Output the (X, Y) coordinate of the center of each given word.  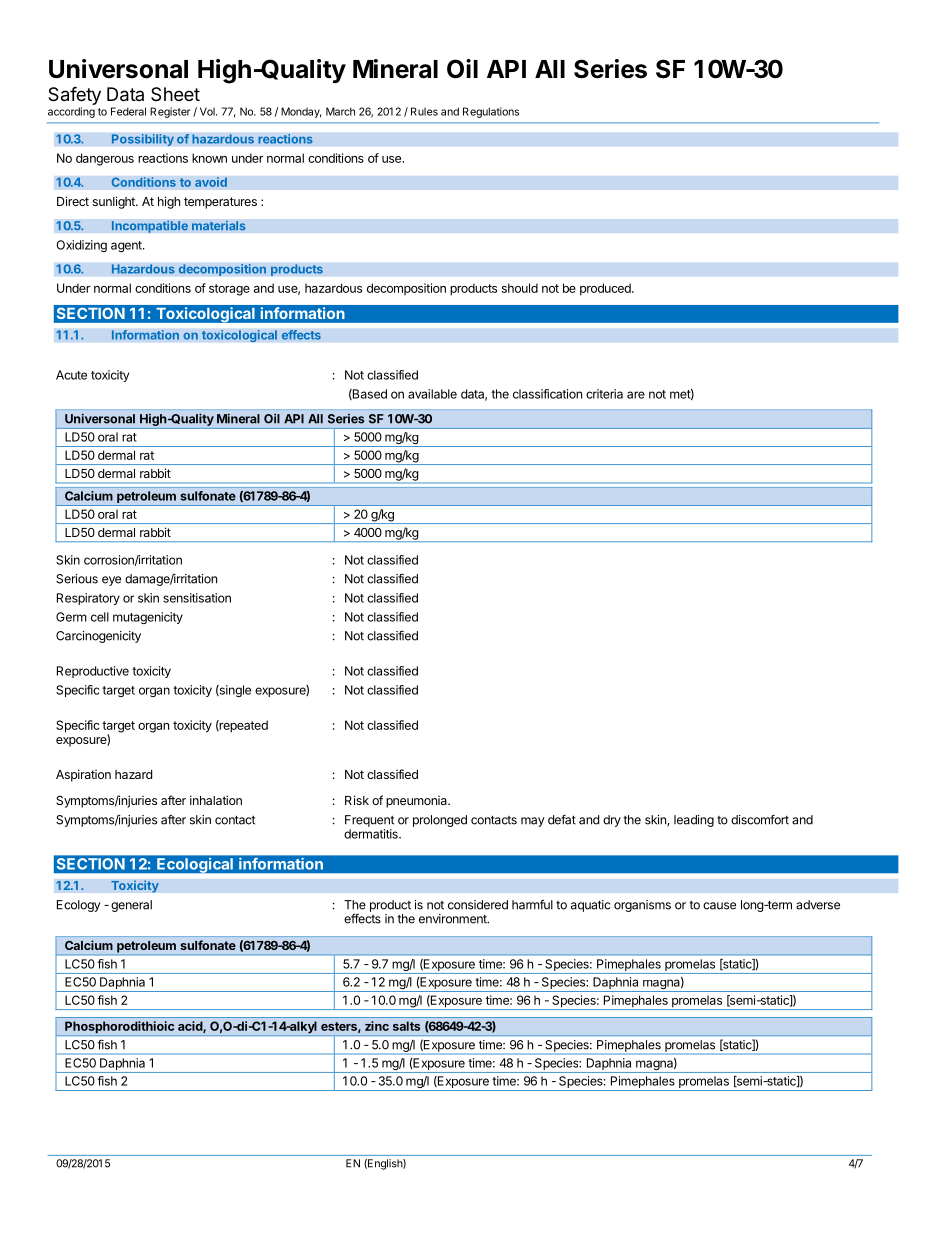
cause (719, 906)
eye (111, 581)
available (432, 394)
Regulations (491, 112)
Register (170, 112)
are (636, 395)
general (131, 906)
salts (406, 1026)
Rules (424, 111)
